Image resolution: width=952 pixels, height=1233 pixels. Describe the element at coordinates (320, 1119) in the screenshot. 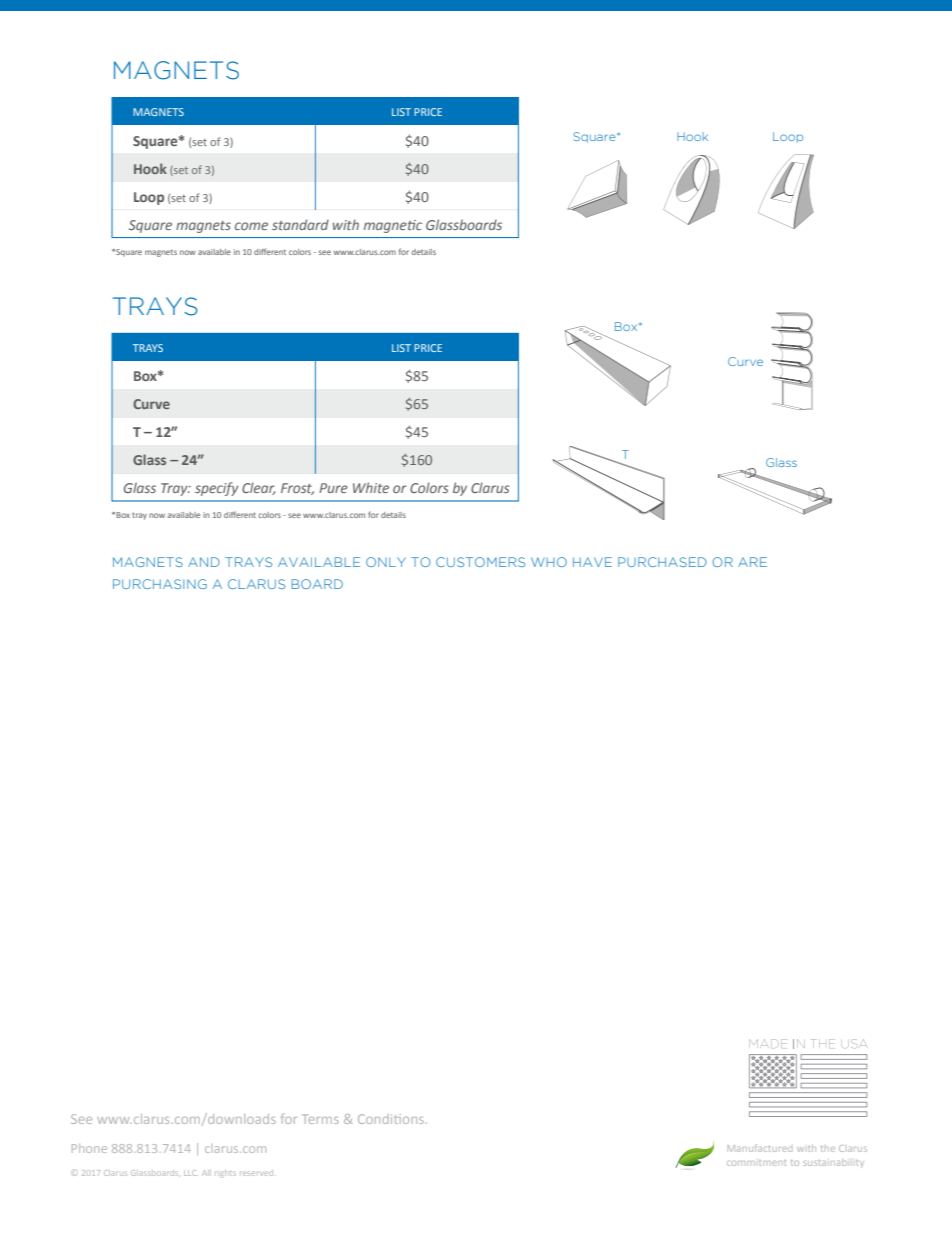

I see `Terms` at that location.
